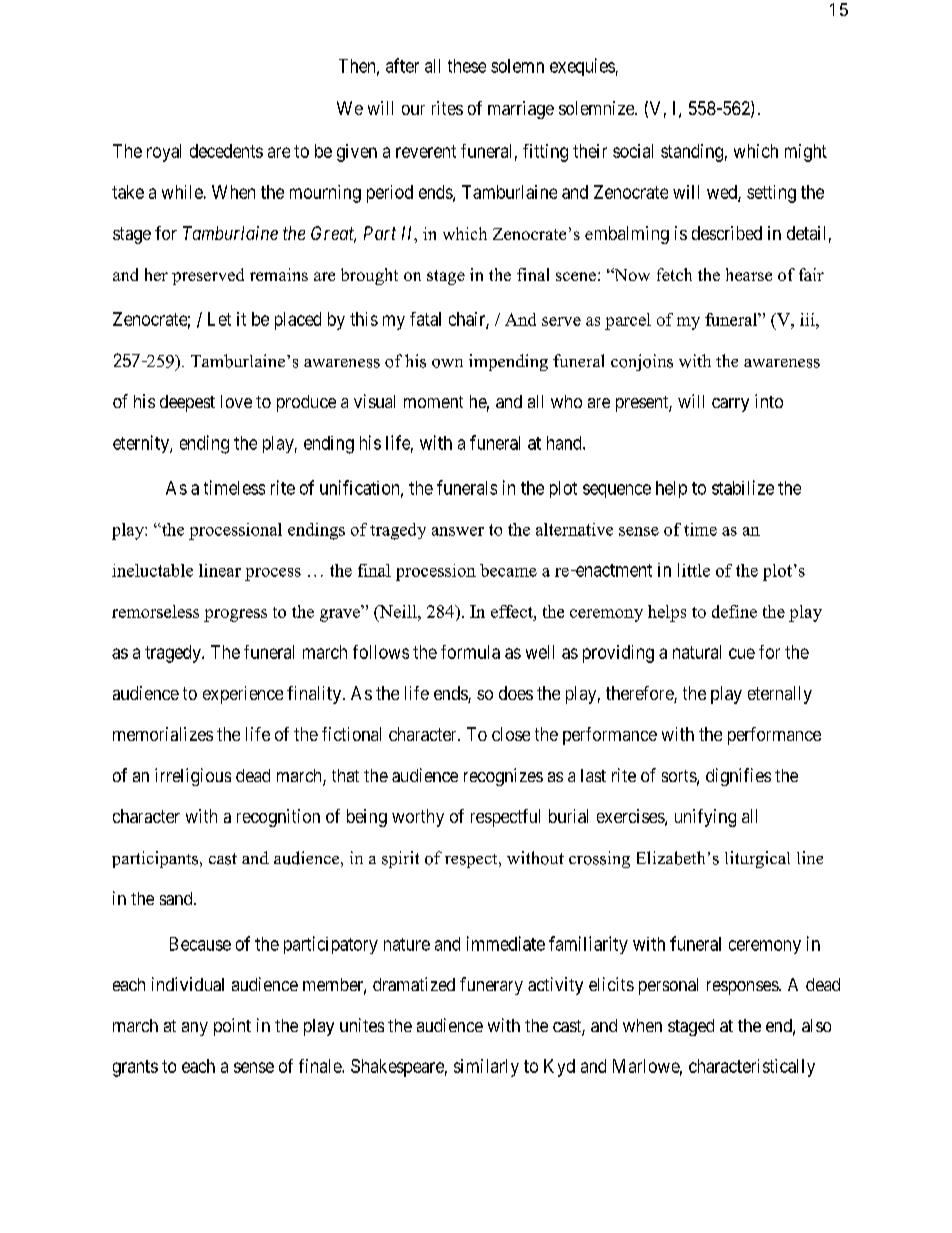  I want to click on any, so click(195, 1029).
